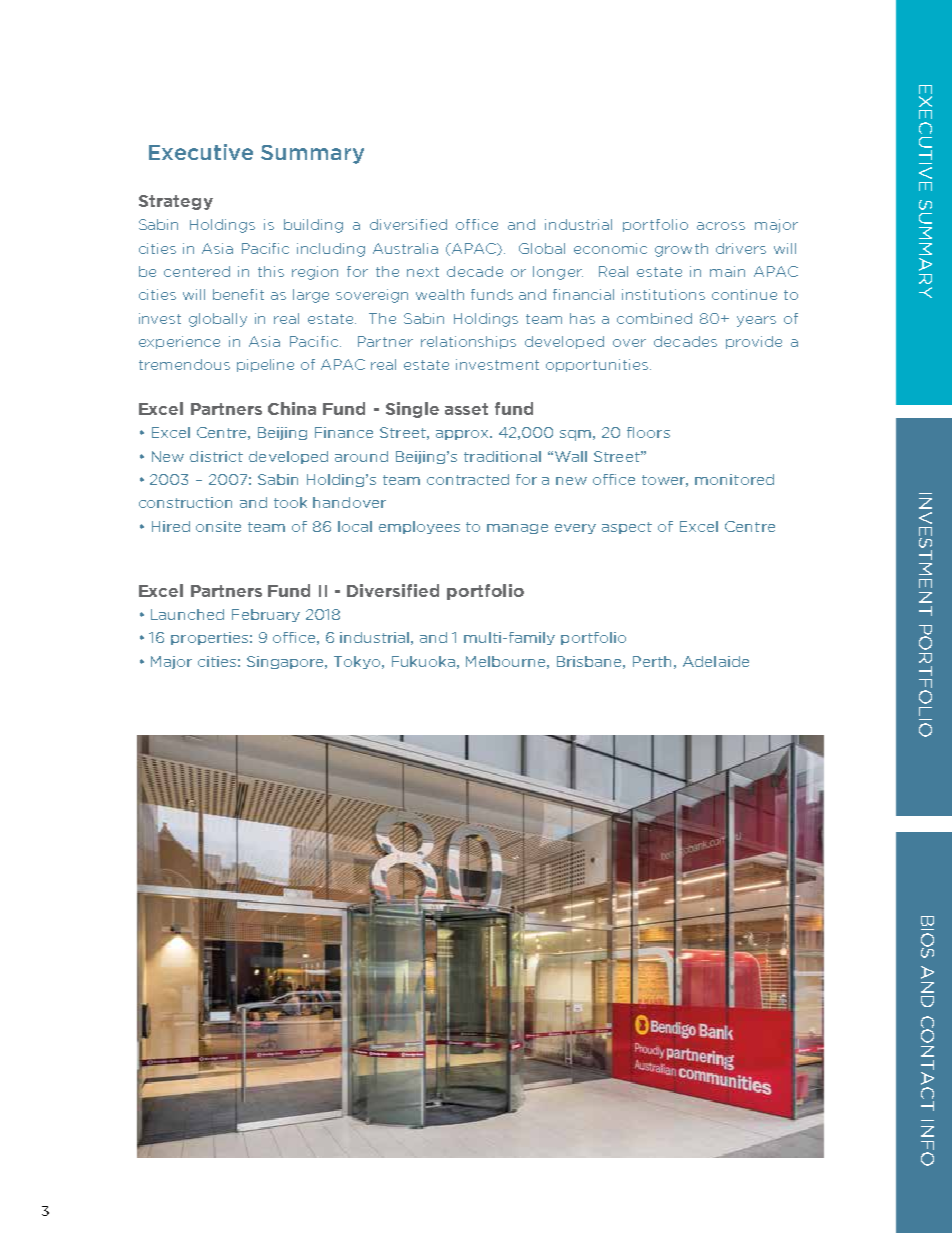  What do you see at coordinates (266, 615) in the screenshot?
I see `February` at bounding box center [266, 615].
